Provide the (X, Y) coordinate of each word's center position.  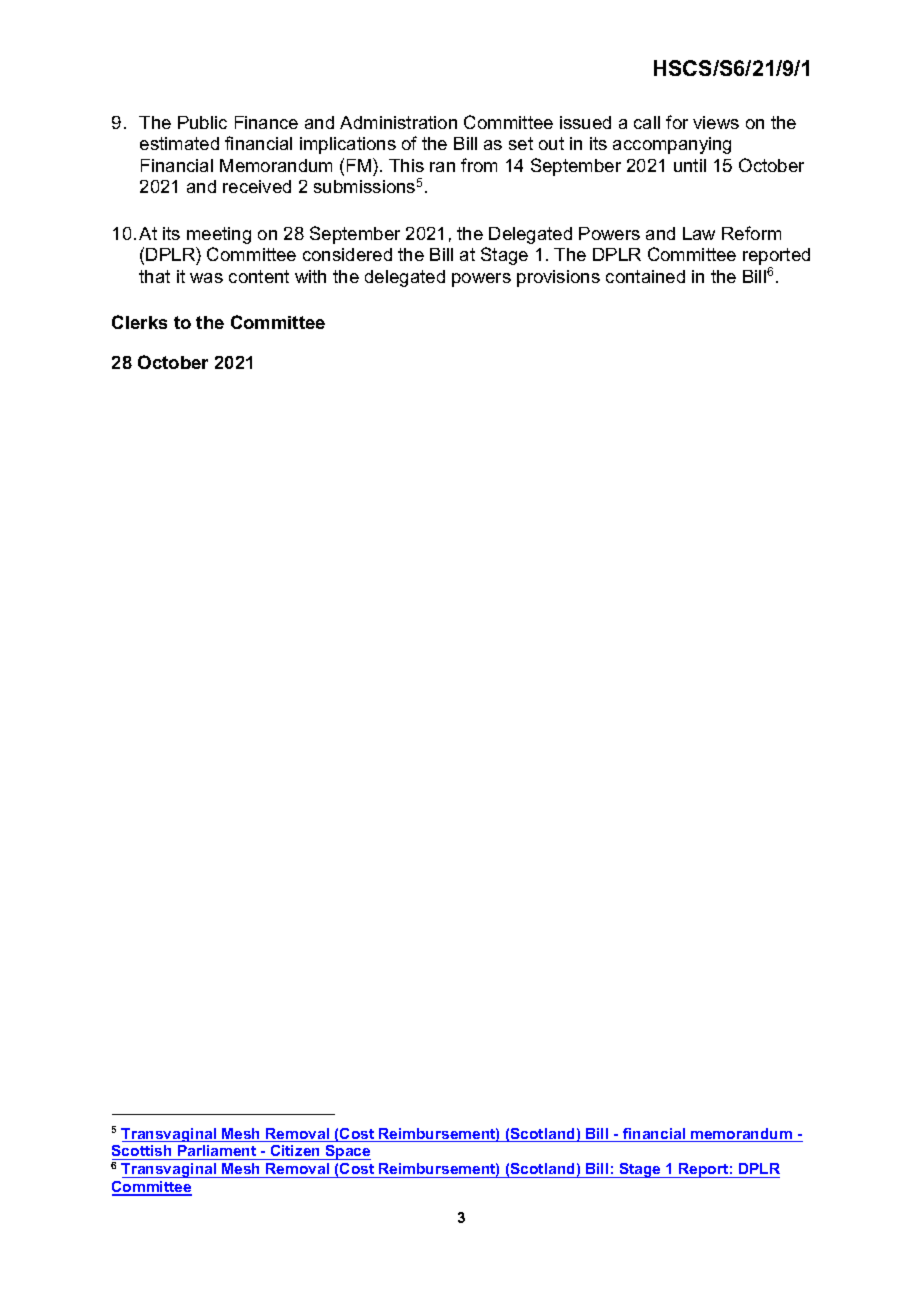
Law (699, 233)
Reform (751, 233)
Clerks (139, 322)
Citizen (296, 1152)
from (479, 165)
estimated (179, 143)
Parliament (217, 1152)
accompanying (672, 145)
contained (645, 276)
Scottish (143, 1152)
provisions (558, 278)
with (310, 276)
